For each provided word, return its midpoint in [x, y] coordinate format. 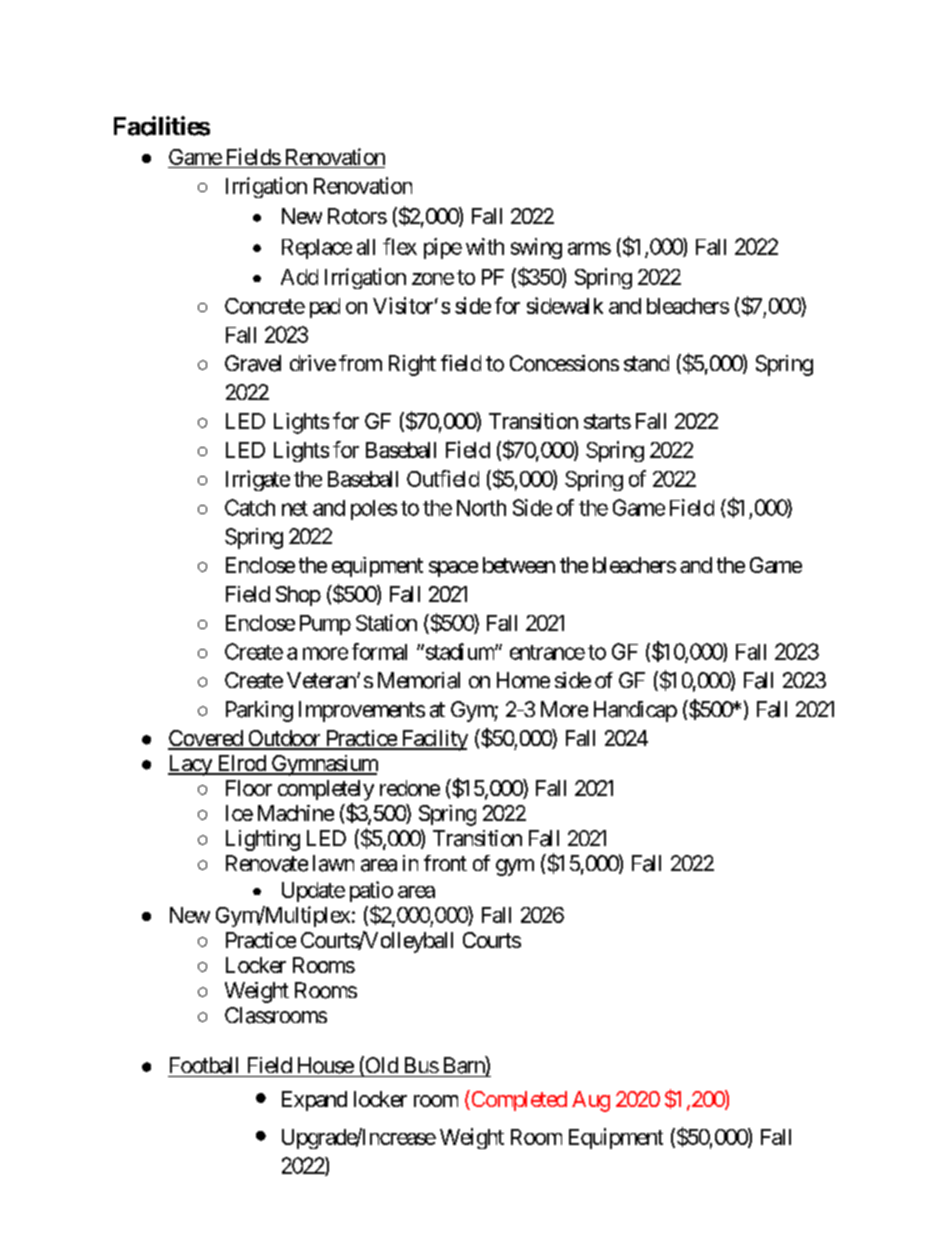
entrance [547, 652]
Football [204, 1065]
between [519, 565]
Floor [249, 788]
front [445, 863]
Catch [250, 507]
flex [400, 246]
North [481, 508]
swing [536, 248]
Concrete [265, 306]
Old [380, 1066]
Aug [591, 1101]
